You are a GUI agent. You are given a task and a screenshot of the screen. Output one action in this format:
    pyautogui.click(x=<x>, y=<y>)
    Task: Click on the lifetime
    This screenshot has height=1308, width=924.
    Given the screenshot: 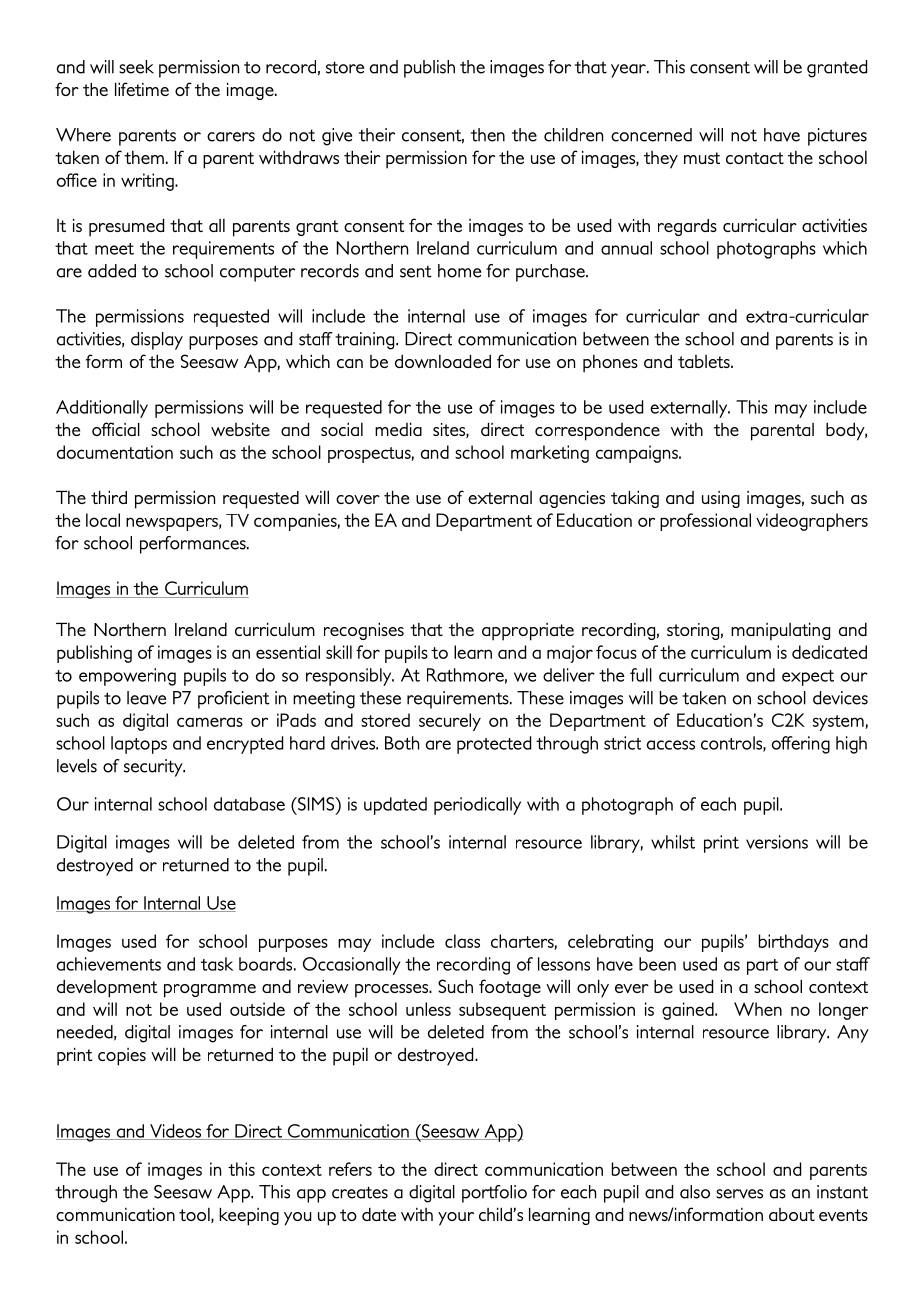 What is the action you would take?
    pyautogui.click(x=142, y=89)
